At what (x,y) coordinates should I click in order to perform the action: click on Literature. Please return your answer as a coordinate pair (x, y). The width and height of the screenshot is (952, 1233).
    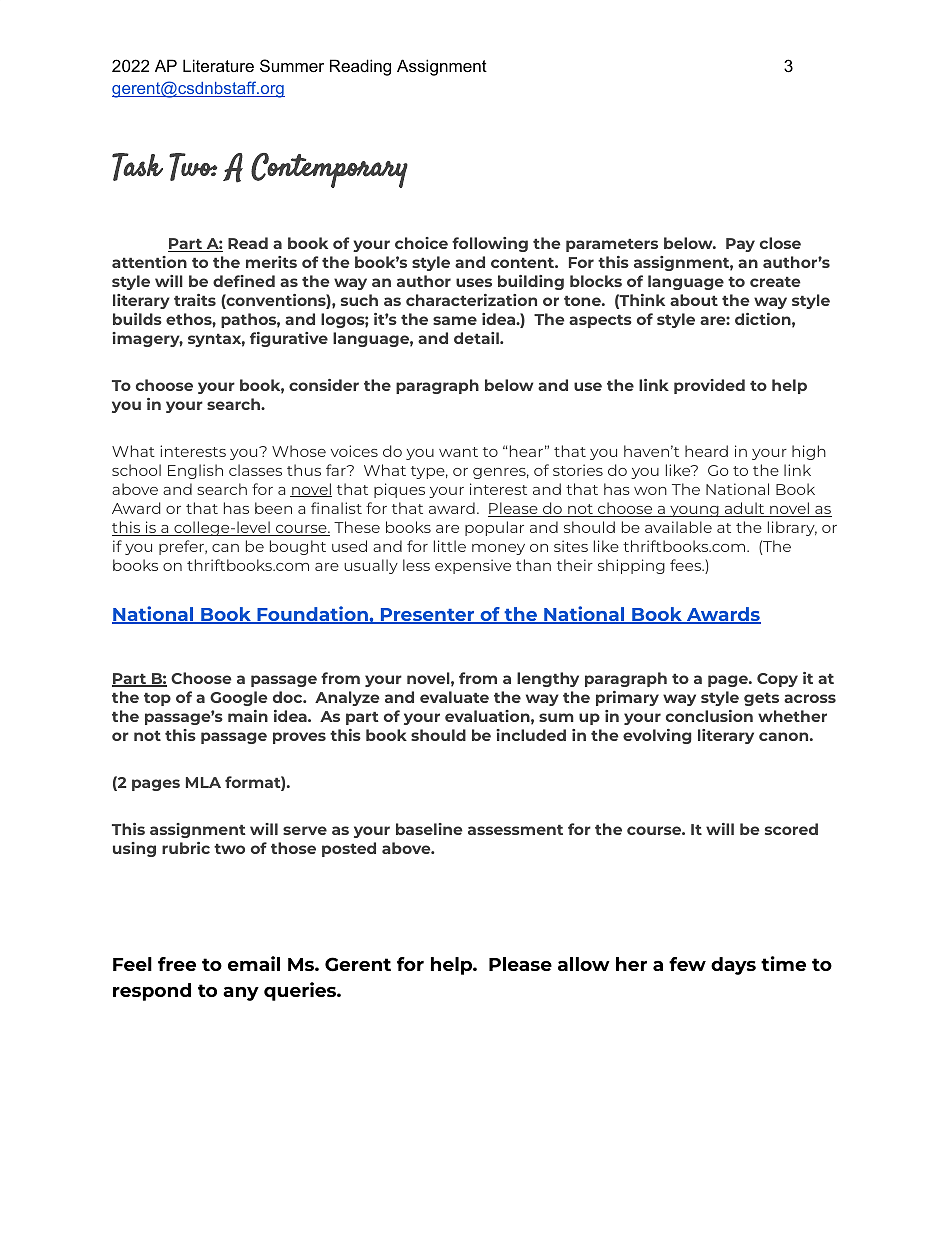
    Looking at the image, I should click on (218, 65).
